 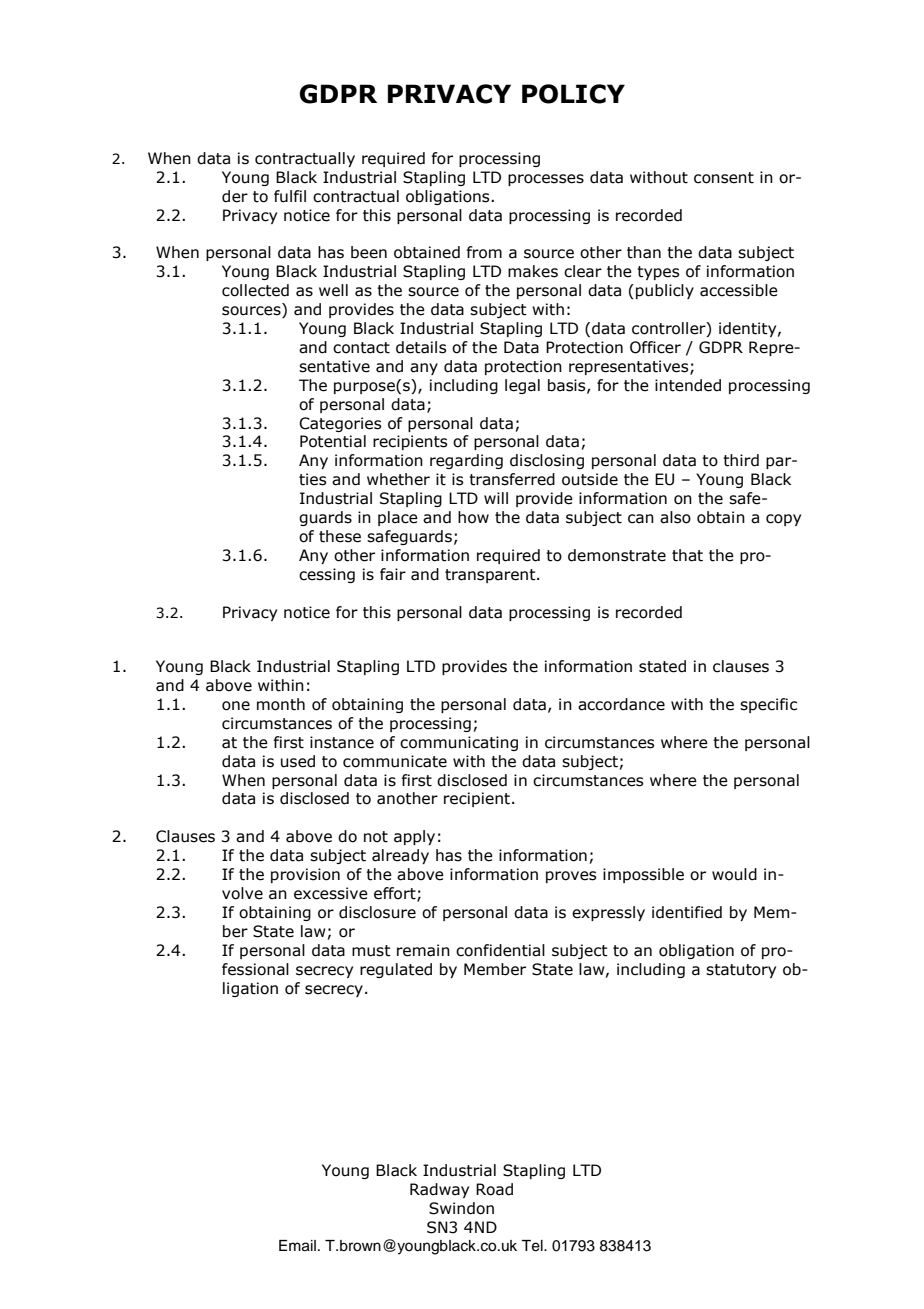 What do you see at coordinates (724, 178) in the image?
I see `consent` at bounding box center [724, 178].
